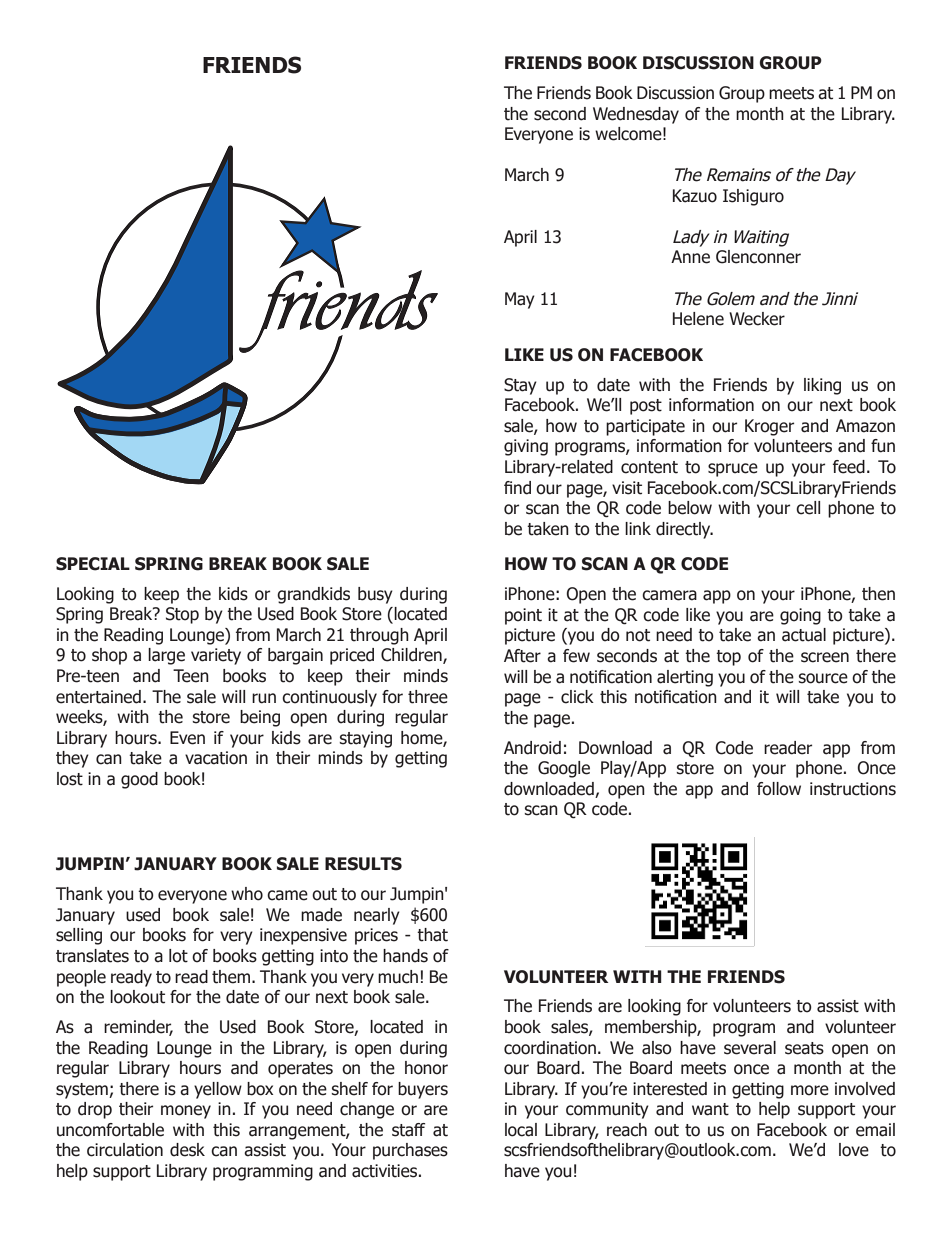 The height and width of the screenshot is (1233, 952). Describe the element at coordinates (636, 115) in the screenshot. I see `Wednesday` at that location.
